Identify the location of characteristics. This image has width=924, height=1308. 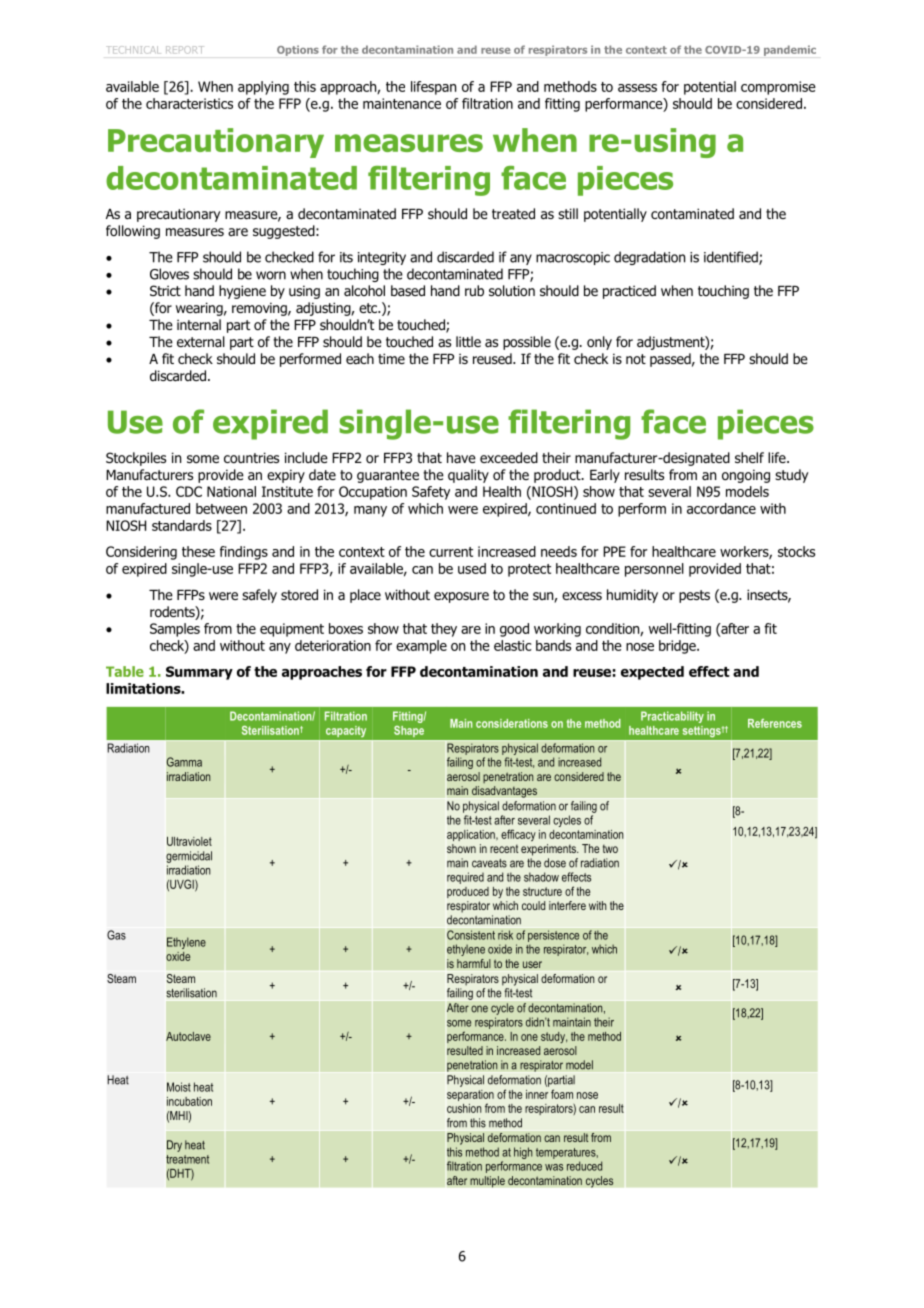
(189, 103).
